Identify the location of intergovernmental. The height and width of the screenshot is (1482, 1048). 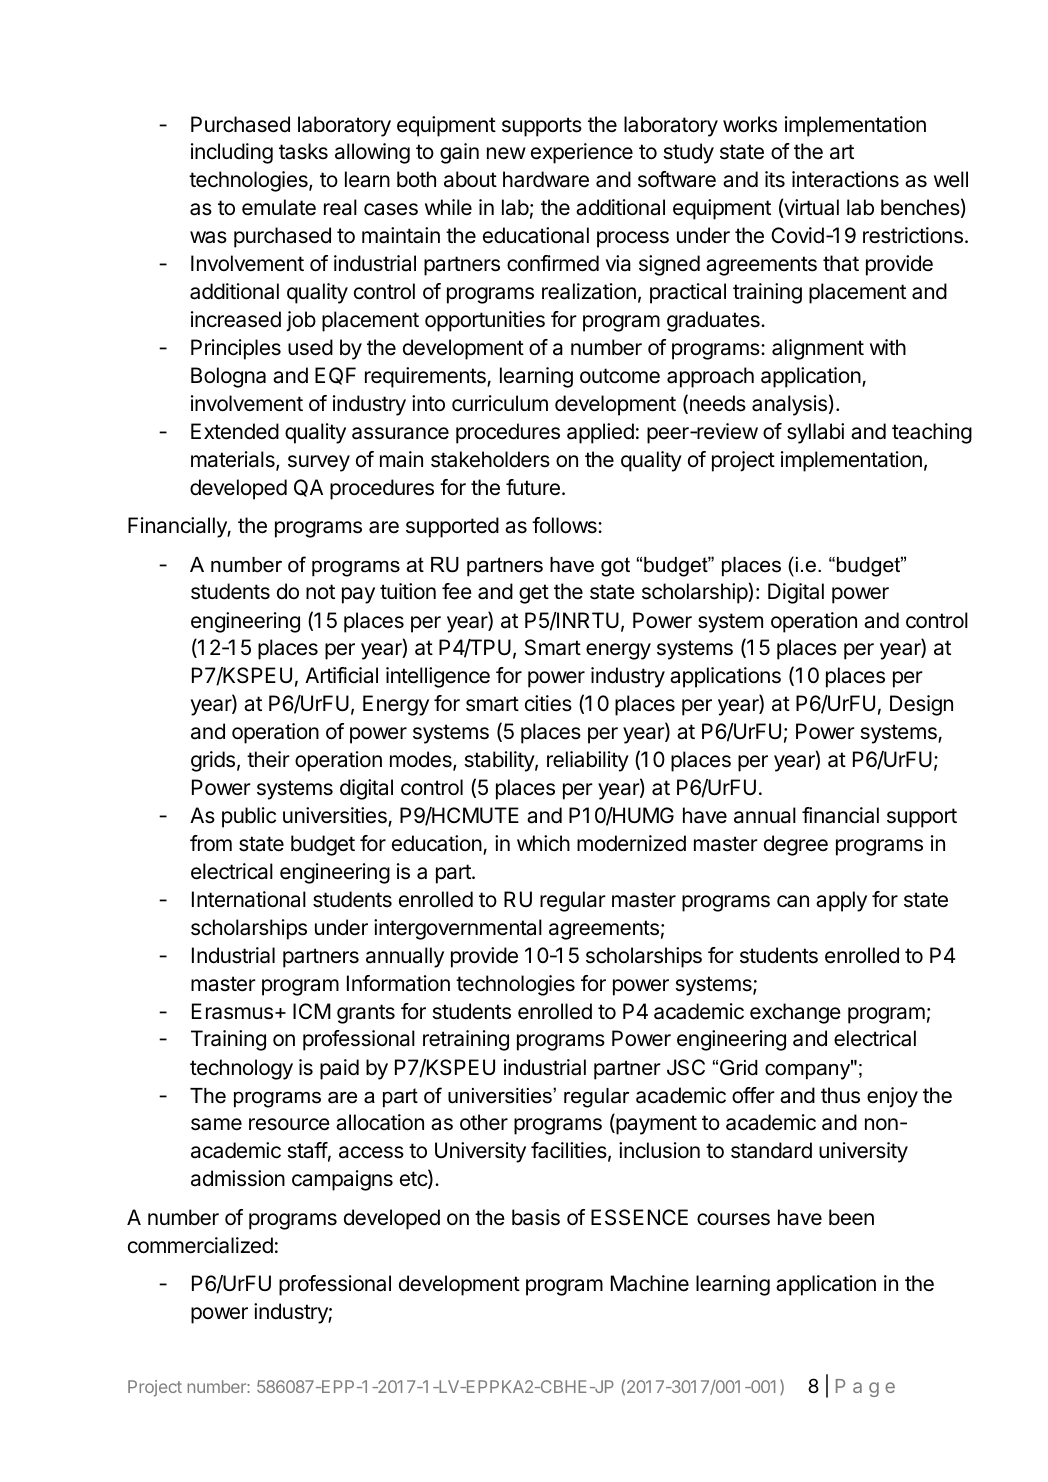
(458, 929).
